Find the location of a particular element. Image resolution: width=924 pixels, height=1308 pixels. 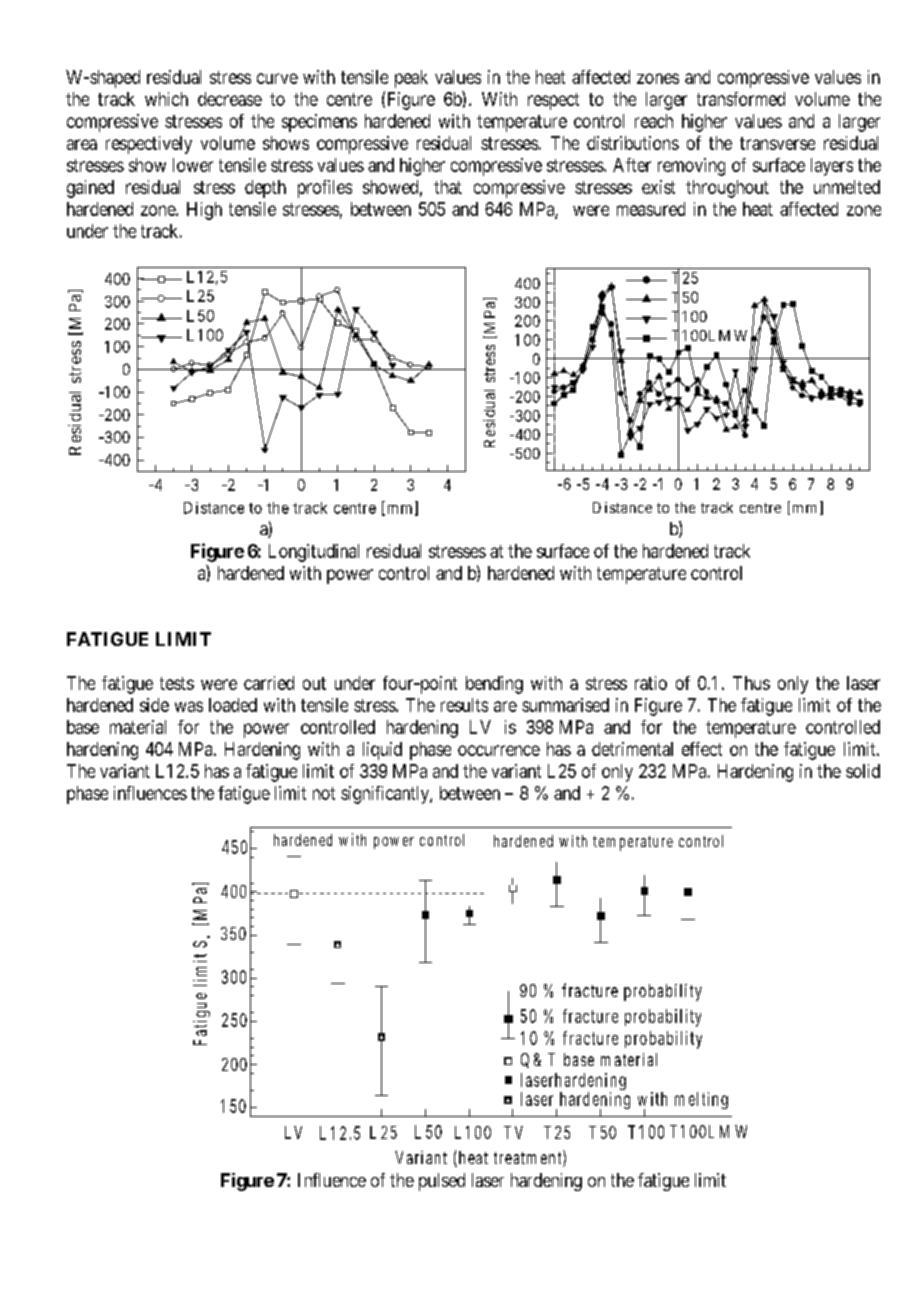

solid is located at coordinates (863, 771).
